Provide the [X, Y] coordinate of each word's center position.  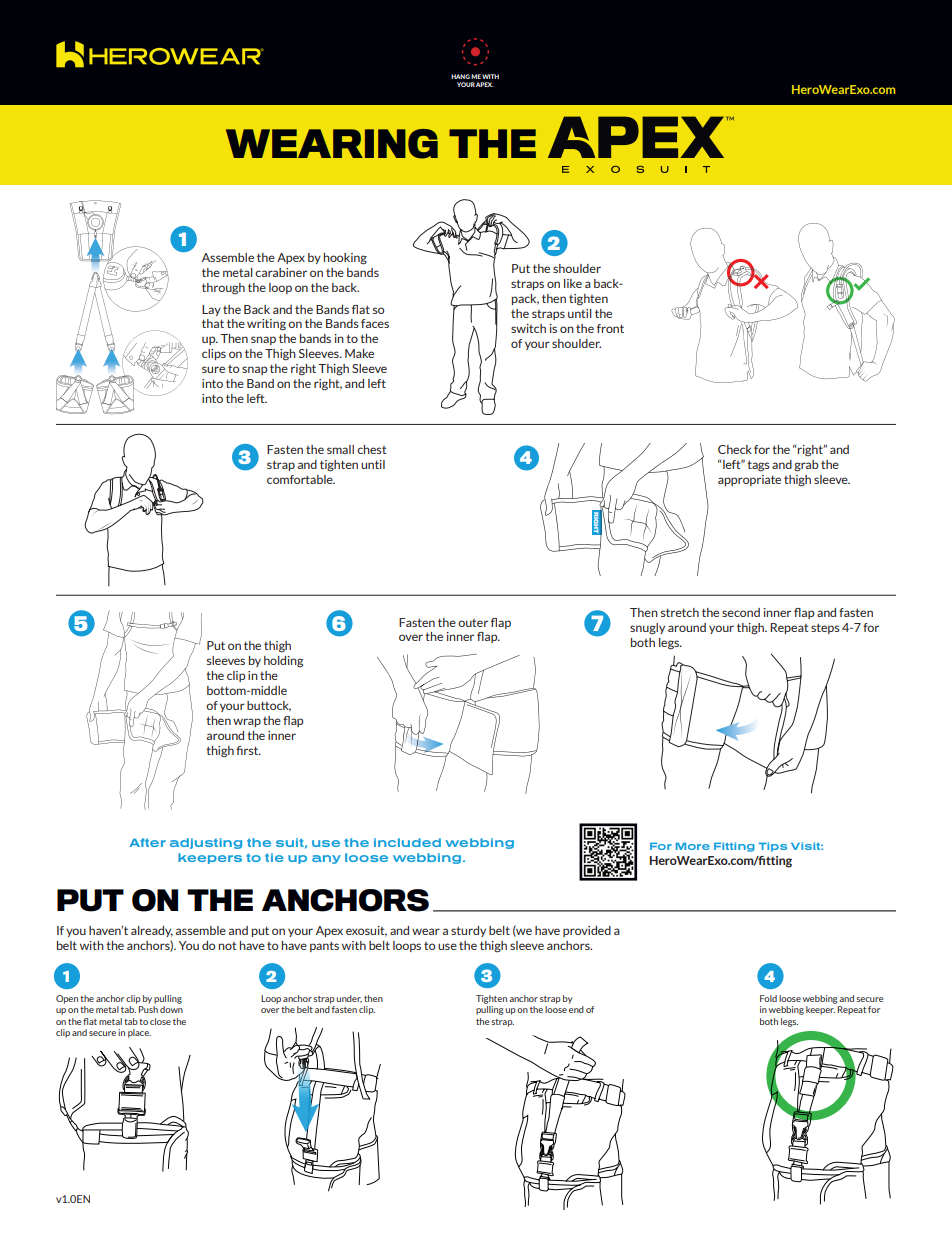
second [741, 612]
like [573, 283]
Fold [768, 998]
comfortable [301, 479]
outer [473, 623]
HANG [460, 76]
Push [148, 1009]
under [349, 999]
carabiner [281, 272]
